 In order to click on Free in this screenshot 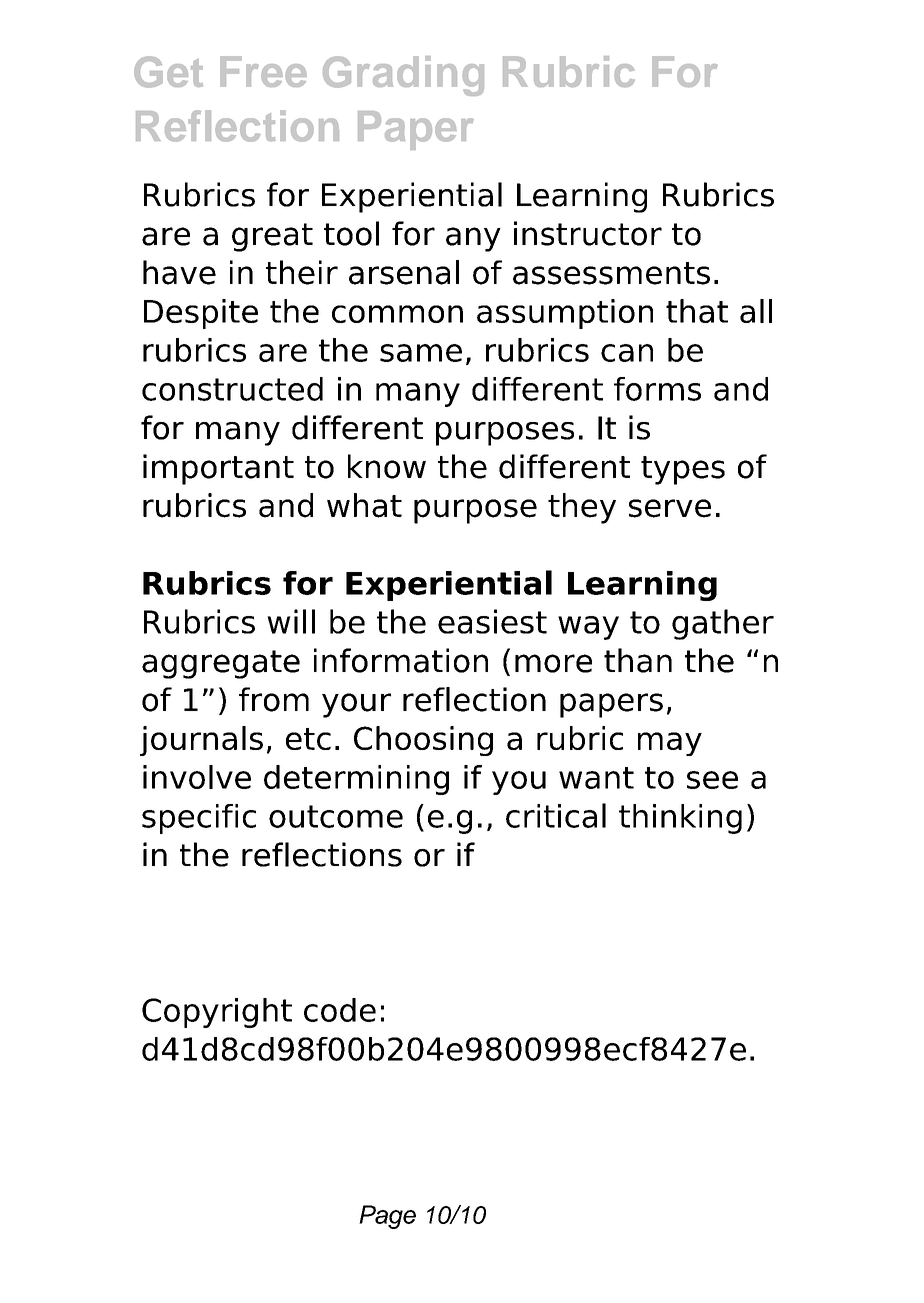, I will do `click(263, 71)`.
